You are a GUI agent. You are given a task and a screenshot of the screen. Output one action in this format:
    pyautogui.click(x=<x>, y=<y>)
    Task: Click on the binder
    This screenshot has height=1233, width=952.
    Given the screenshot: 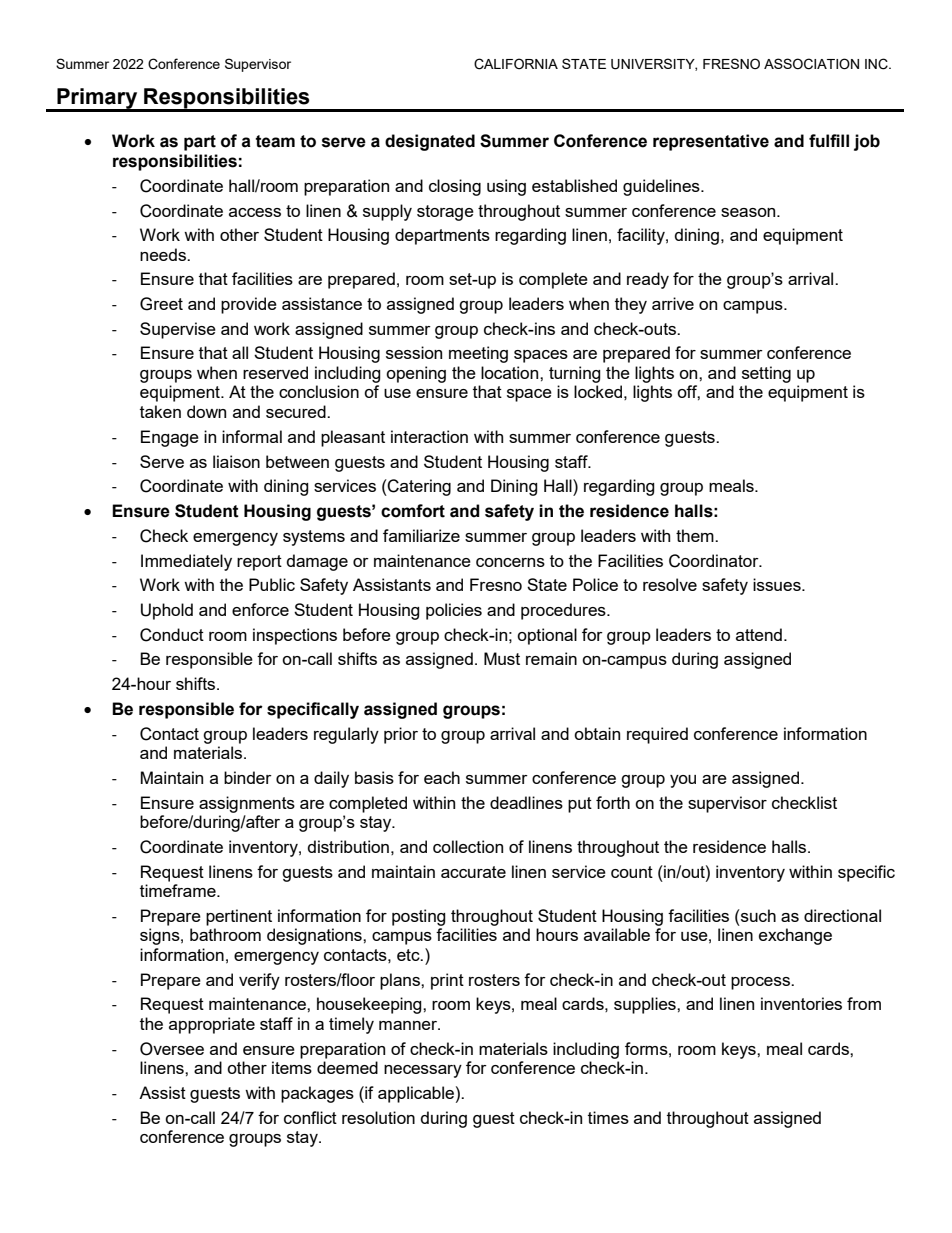 What is the action you would take?
    pyautogui.click(x=248, y=777)
